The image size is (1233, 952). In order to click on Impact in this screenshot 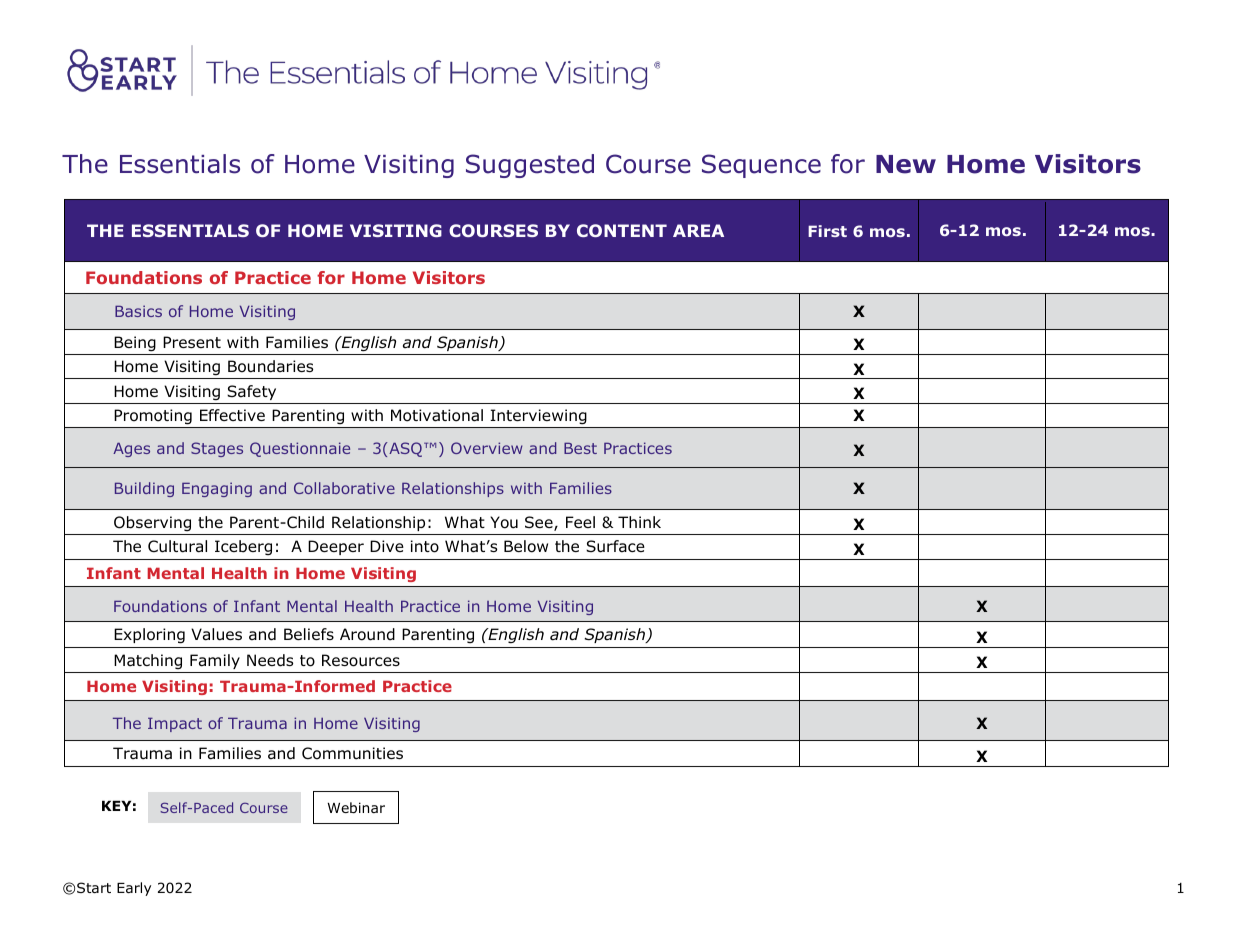, I will do `click(175, 725)`.
